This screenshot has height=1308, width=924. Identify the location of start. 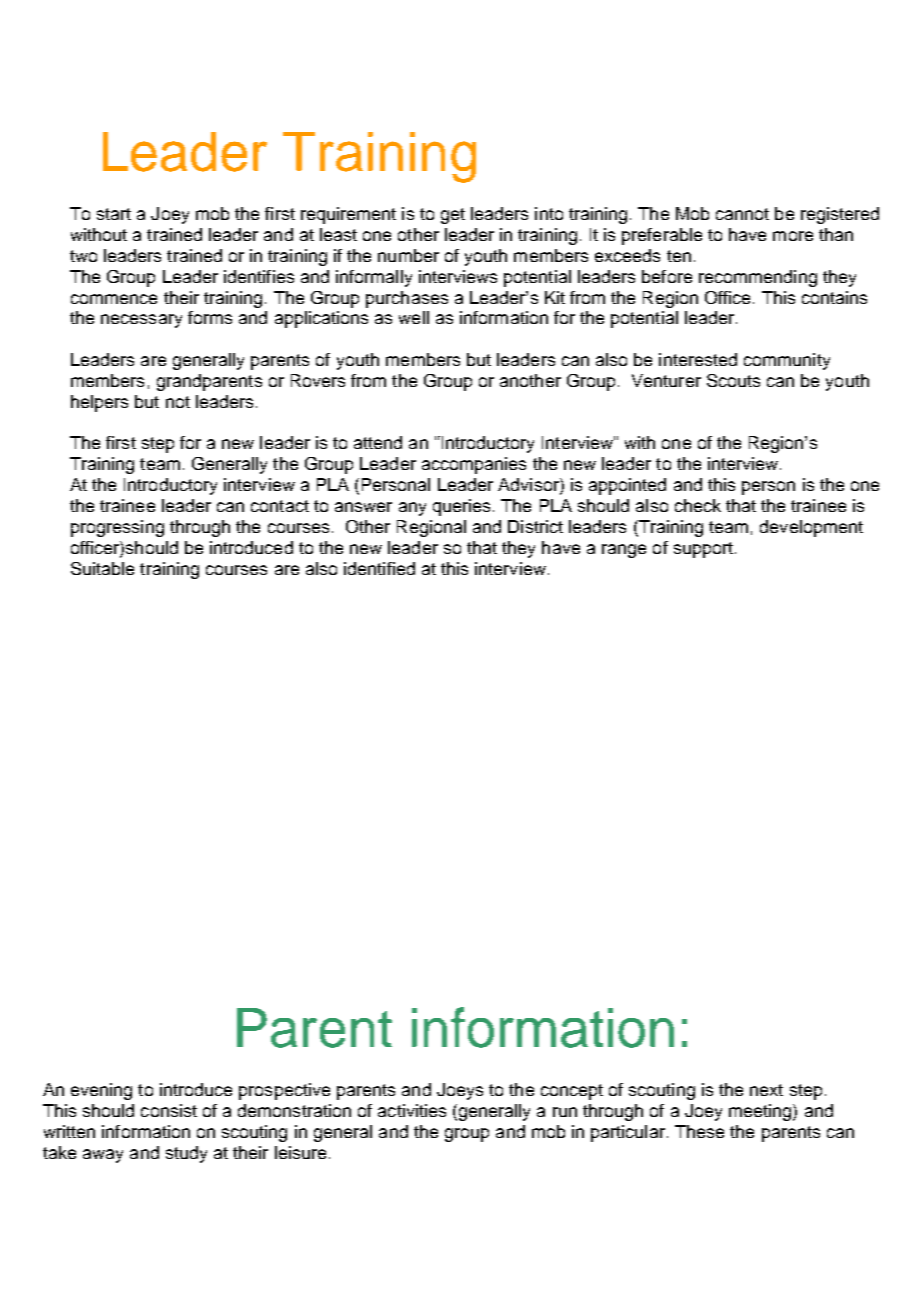
(114, 214).
